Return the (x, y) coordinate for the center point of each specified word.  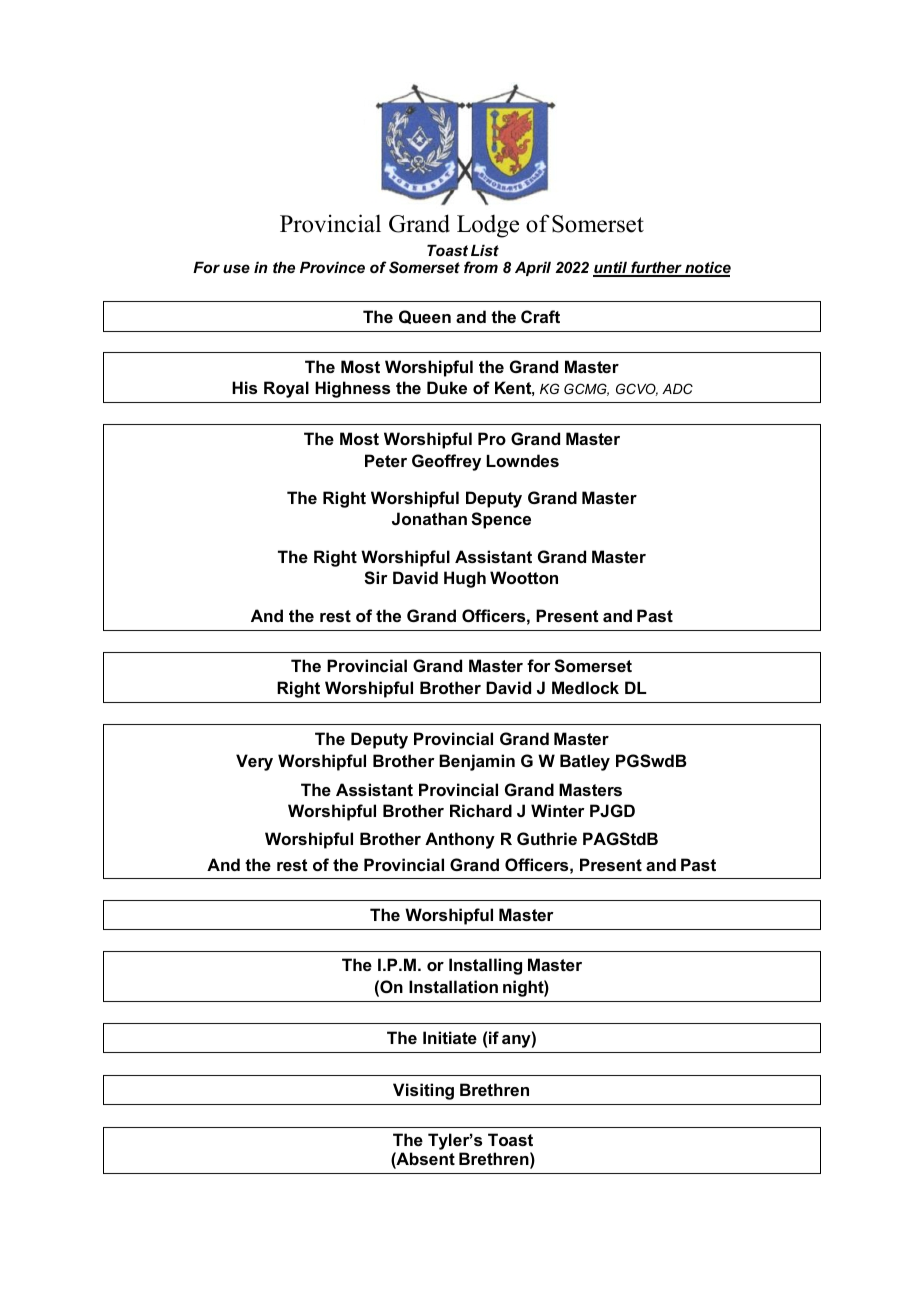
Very (254, 762)
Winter (558, 810)
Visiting (423, 1091)
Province (332, 267)
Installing (485, 966)
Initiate (450, 1037)
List (485, 250)
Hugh (465, 579)
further (656, 268)
